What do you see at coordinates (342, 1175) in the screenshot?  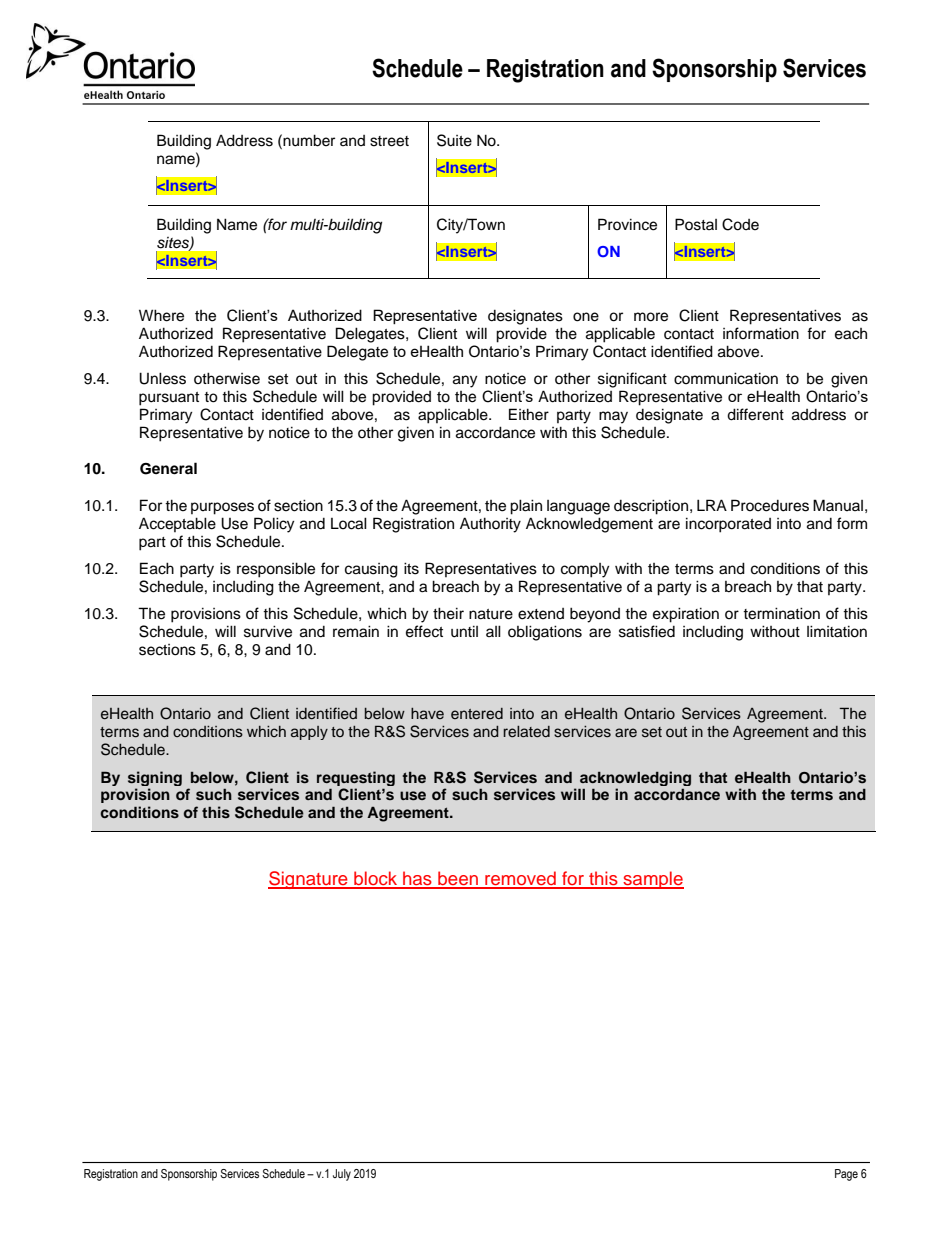 I see `July` at bounding box center [342, 1175].
